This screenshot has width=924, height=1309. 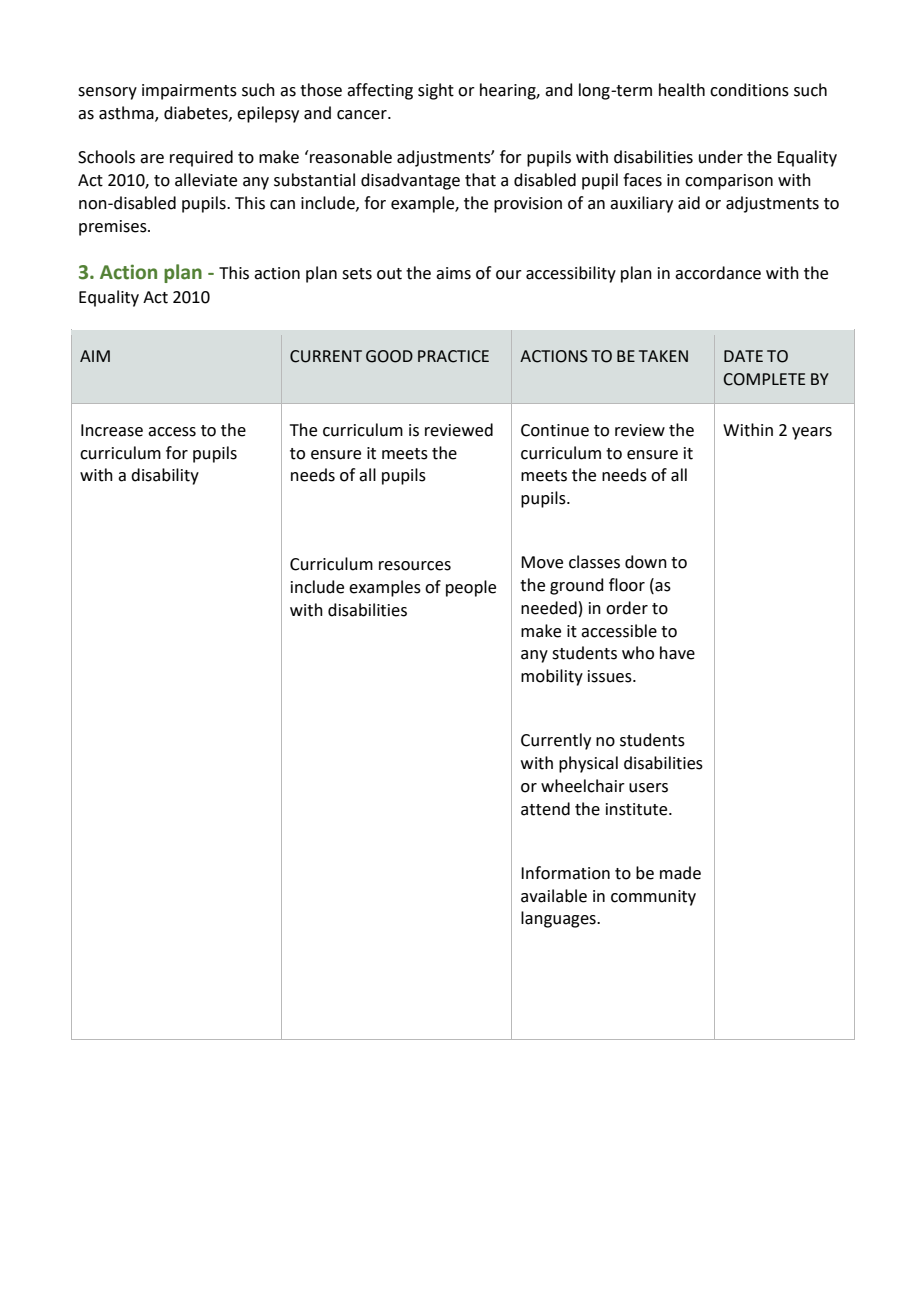 What do you see at coordinates (114, 228) in the screenshot?
I see `premises` at bounding box center [114, 228].
